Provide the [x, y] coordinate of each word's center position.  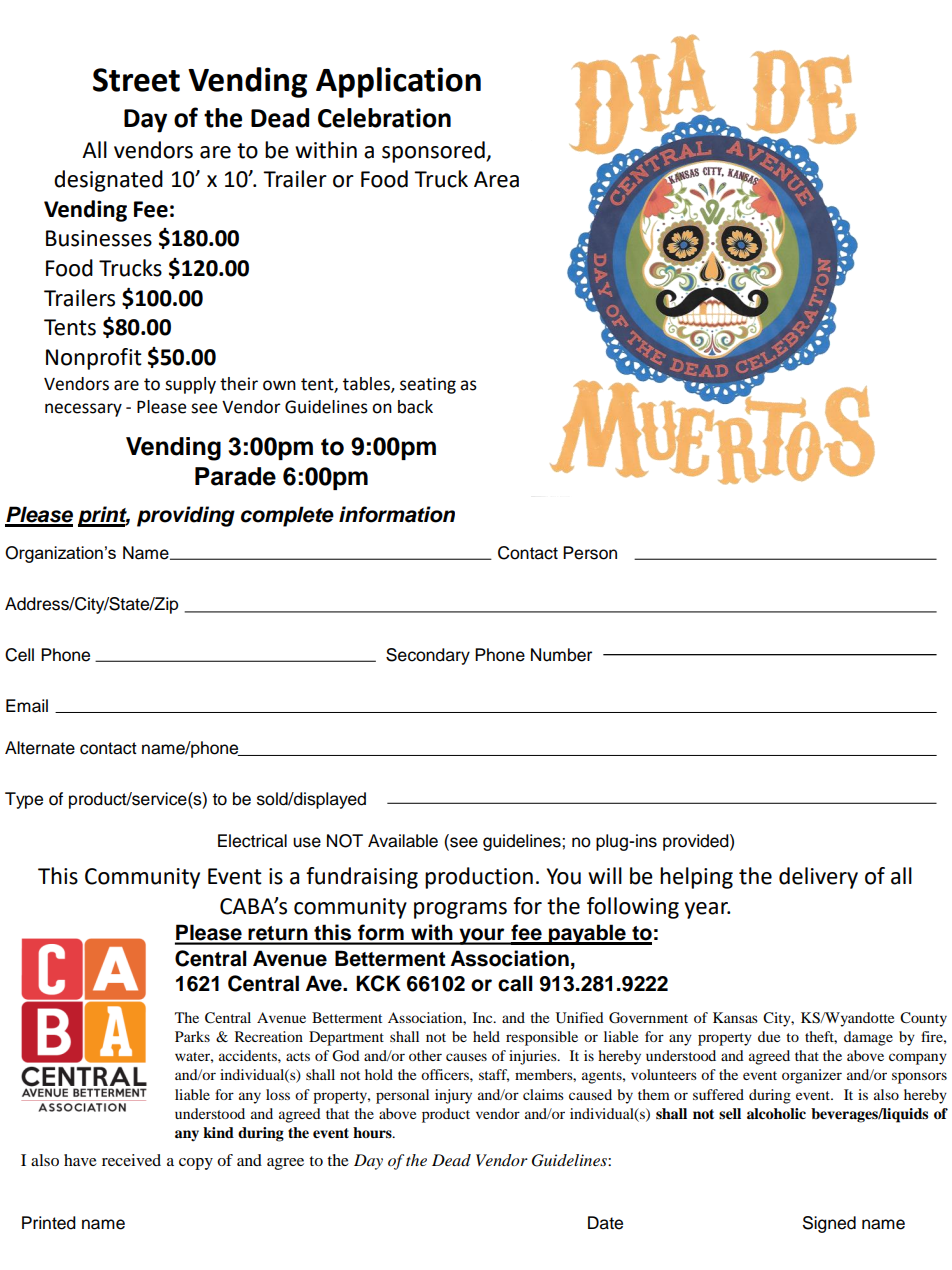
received [131, 1160]
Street [136, 80]
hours [373, 1132]
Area [496, 179]
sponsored [434, 152]
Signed [829, 1224]
